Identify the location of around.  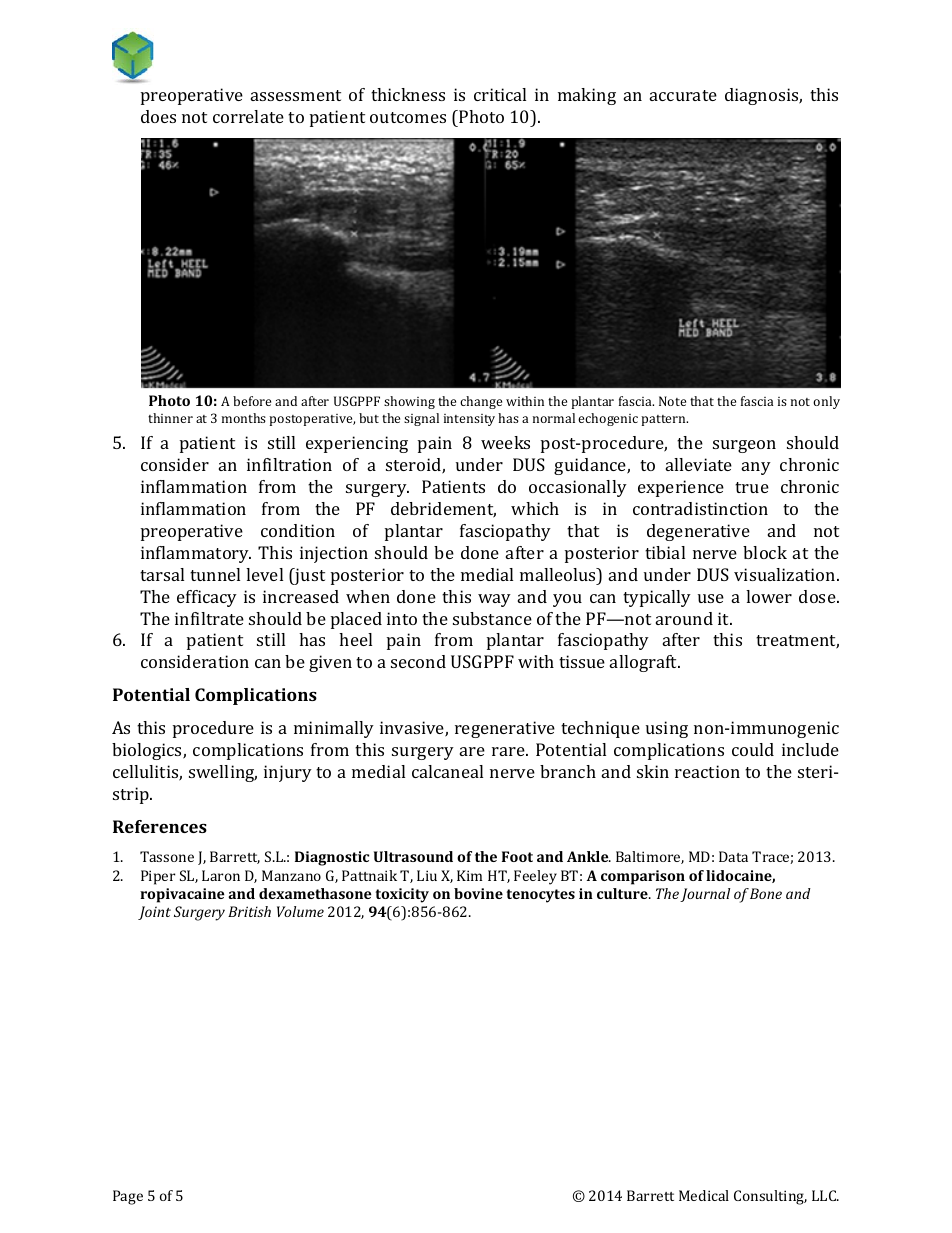
(684, 618).
